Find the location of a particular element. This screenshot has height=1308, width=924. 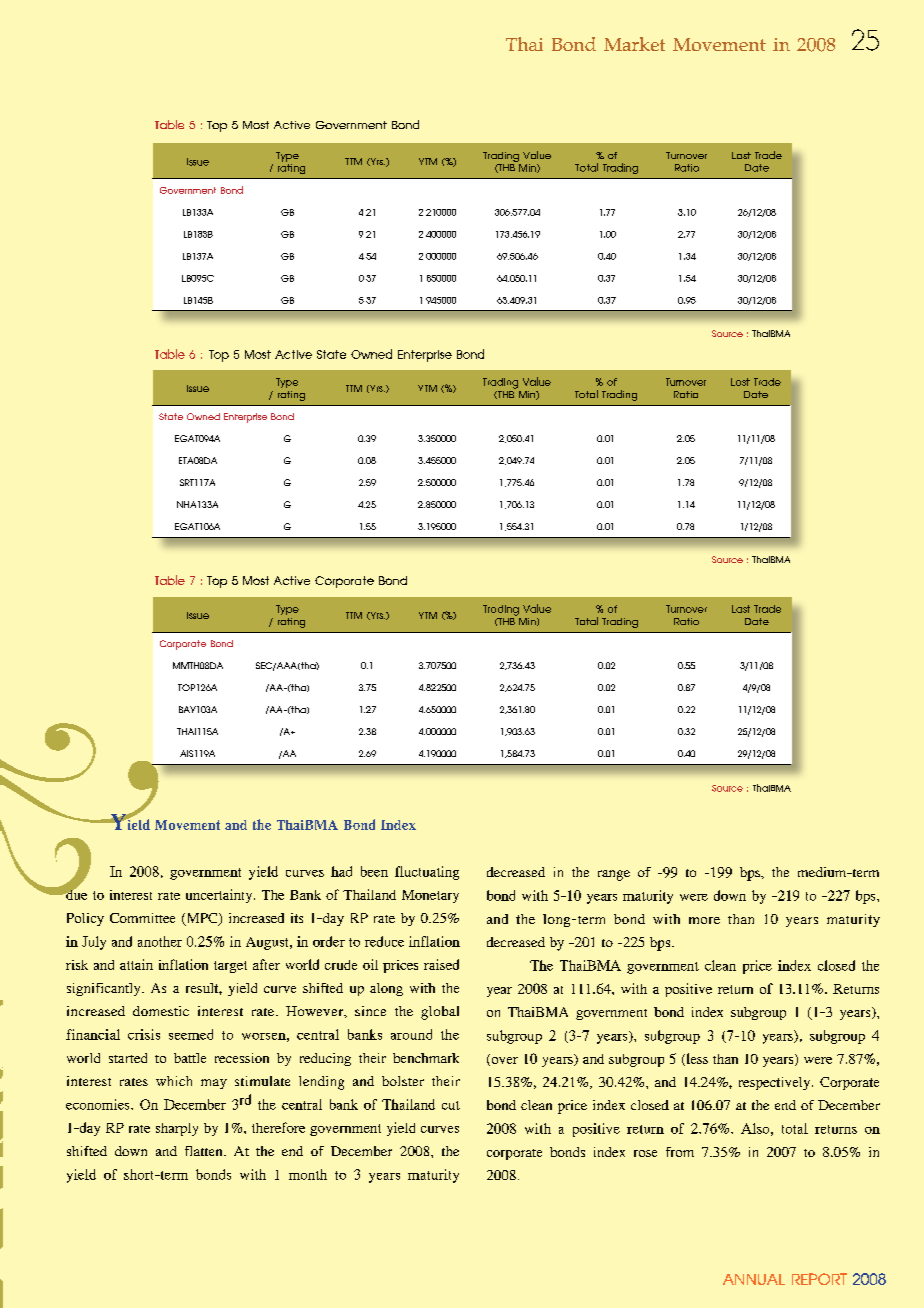

raised is located at coordinates (441, 964).
